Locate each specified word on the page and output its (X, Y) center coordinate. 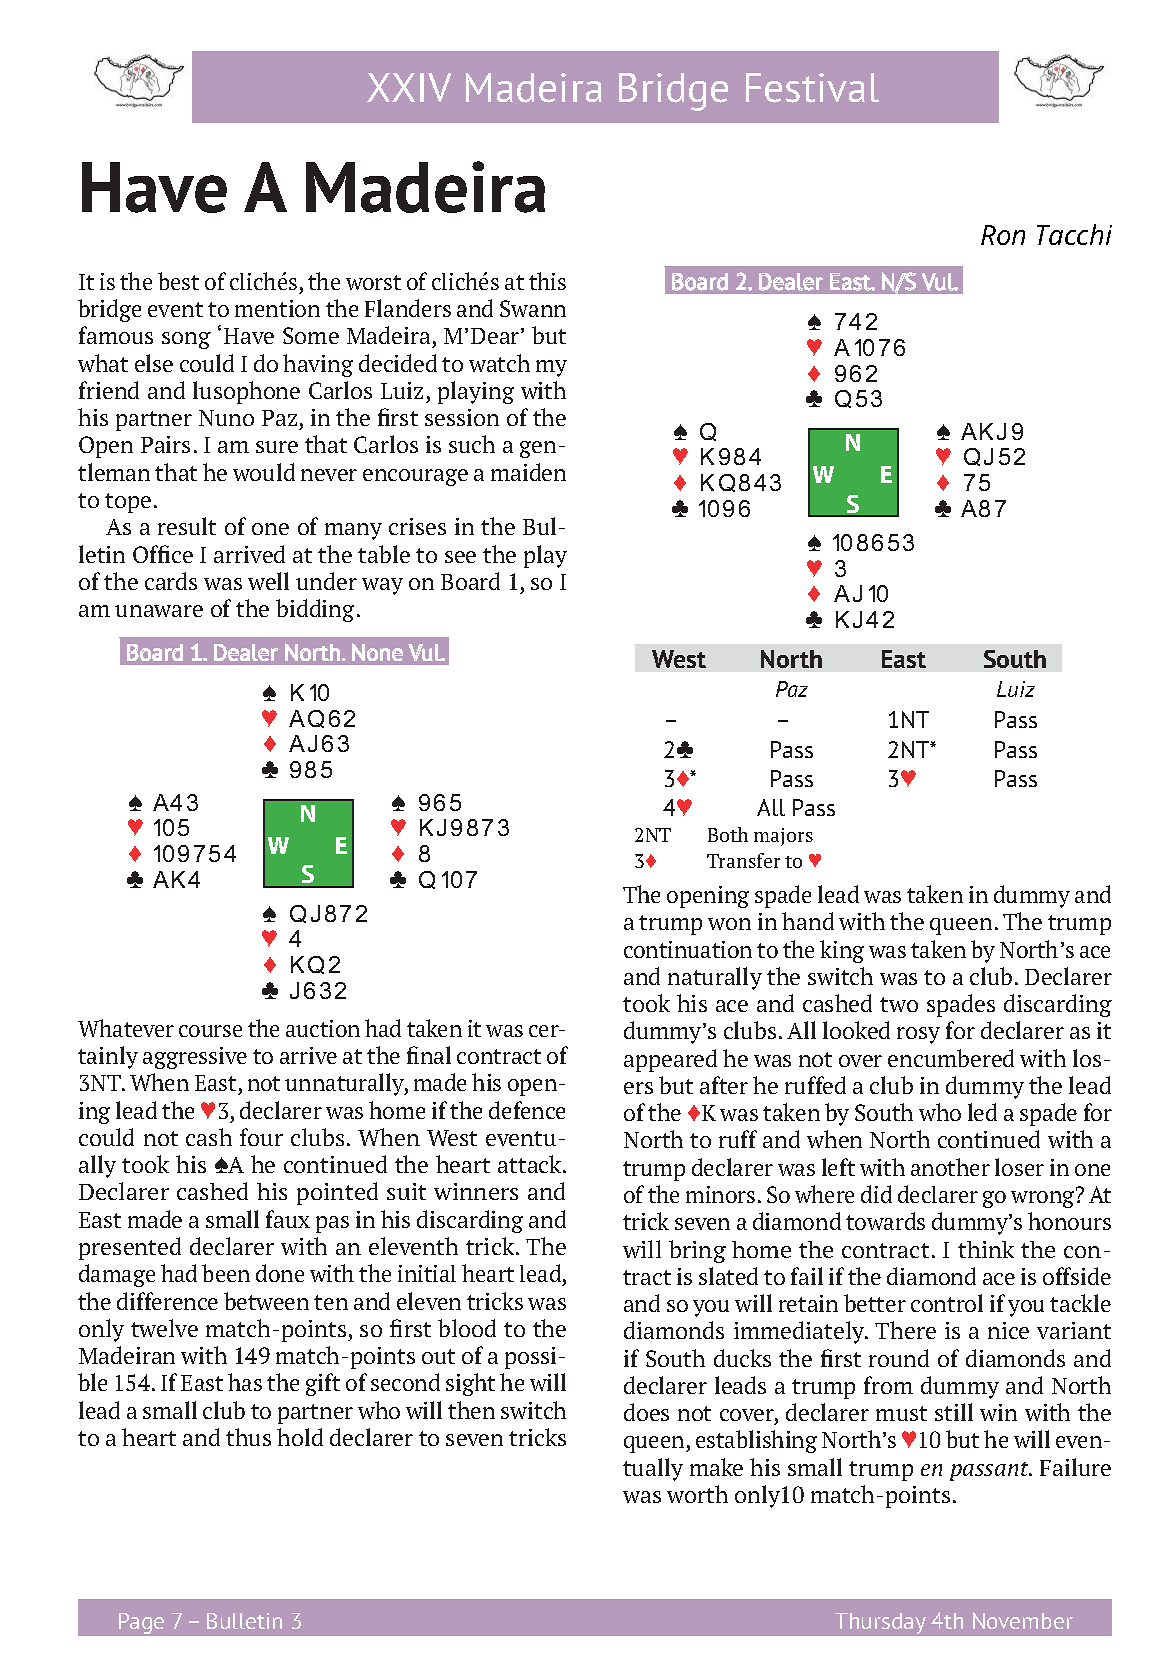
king (842, 951)
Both (728, 834)
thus (248, 1437)
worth (697, 1494)
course (210, 1031)
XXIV (409, 87)
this (547, 281)
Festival (812, 88)
